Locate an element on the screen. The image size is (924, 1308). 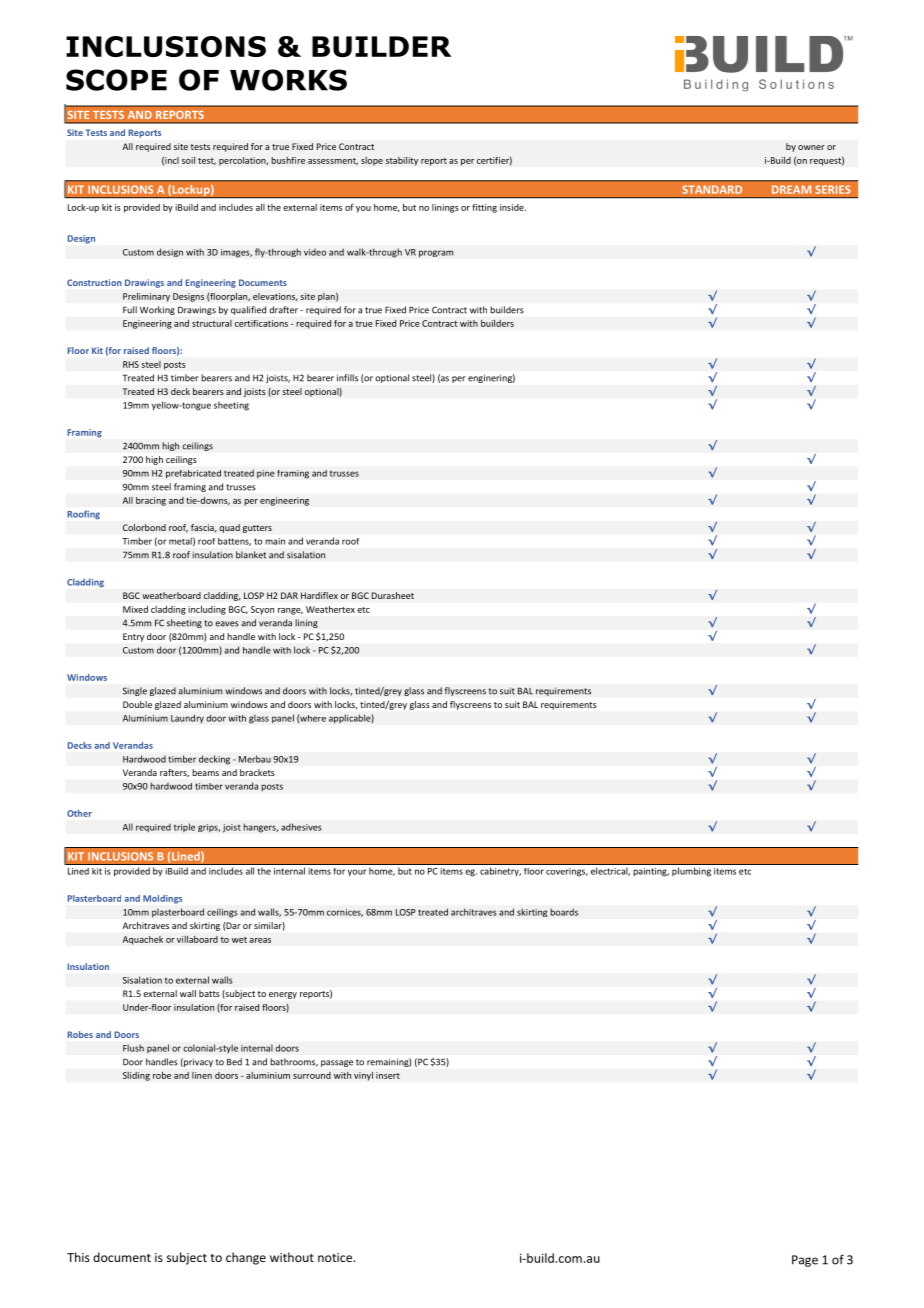
fitting is located at coordinates (484, 208).
